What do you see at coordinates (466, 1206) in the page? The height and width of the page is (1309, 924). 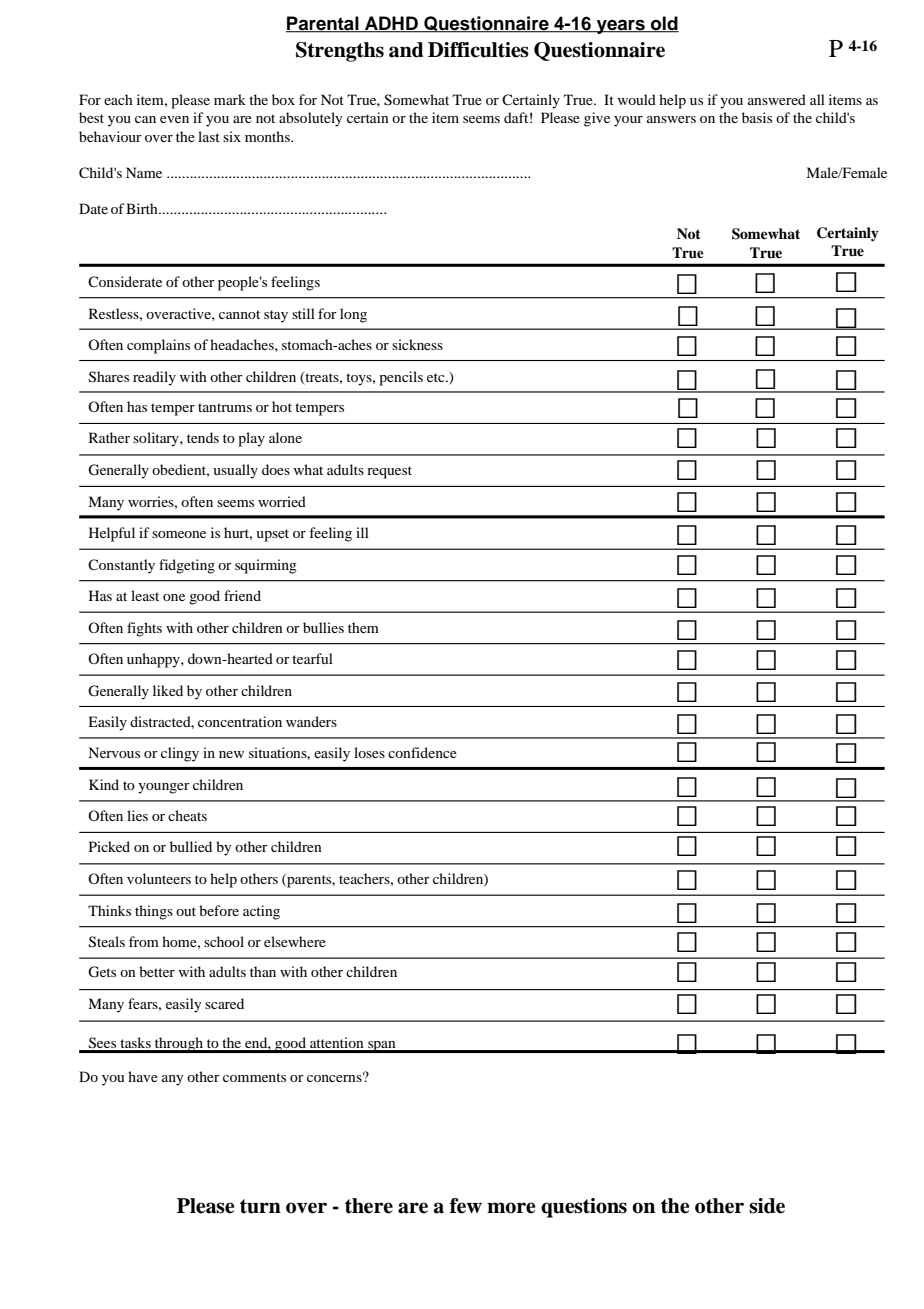 I see `few` at bounding box center [466, 1206].
